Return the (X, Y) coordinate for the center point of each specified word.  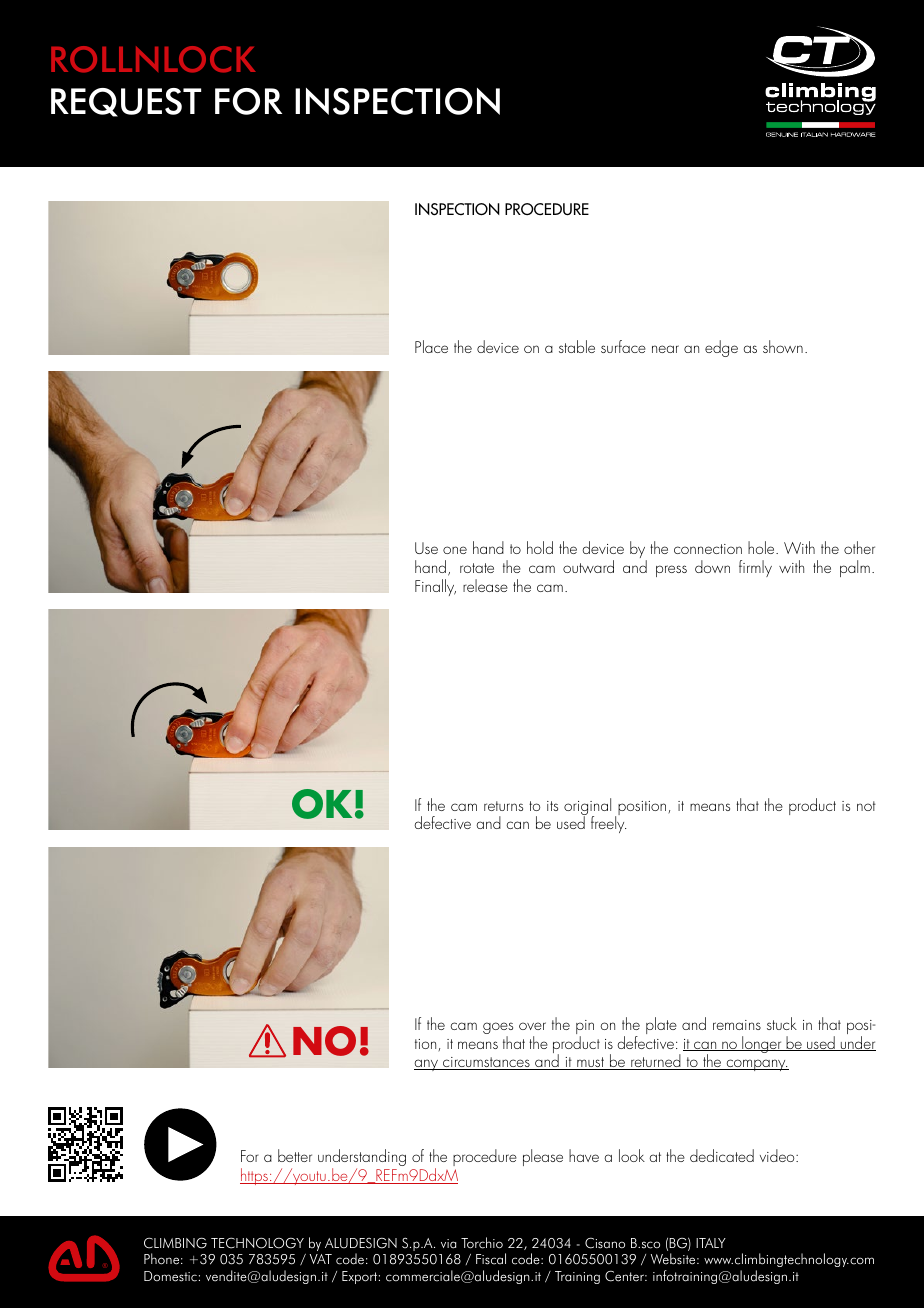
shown (783, 346)
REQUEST (126, 102)
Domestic (170, 1276)
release (485, 585)
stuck (782, 1023)
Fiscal (491, 1259)
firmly (755, 568)
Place (431, 346)
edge (721, 348)
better (295, 1155)
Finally (435, 587)
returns (503, 806)
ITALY (711, 1243)
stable (577, 346)
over (532, 1026)
